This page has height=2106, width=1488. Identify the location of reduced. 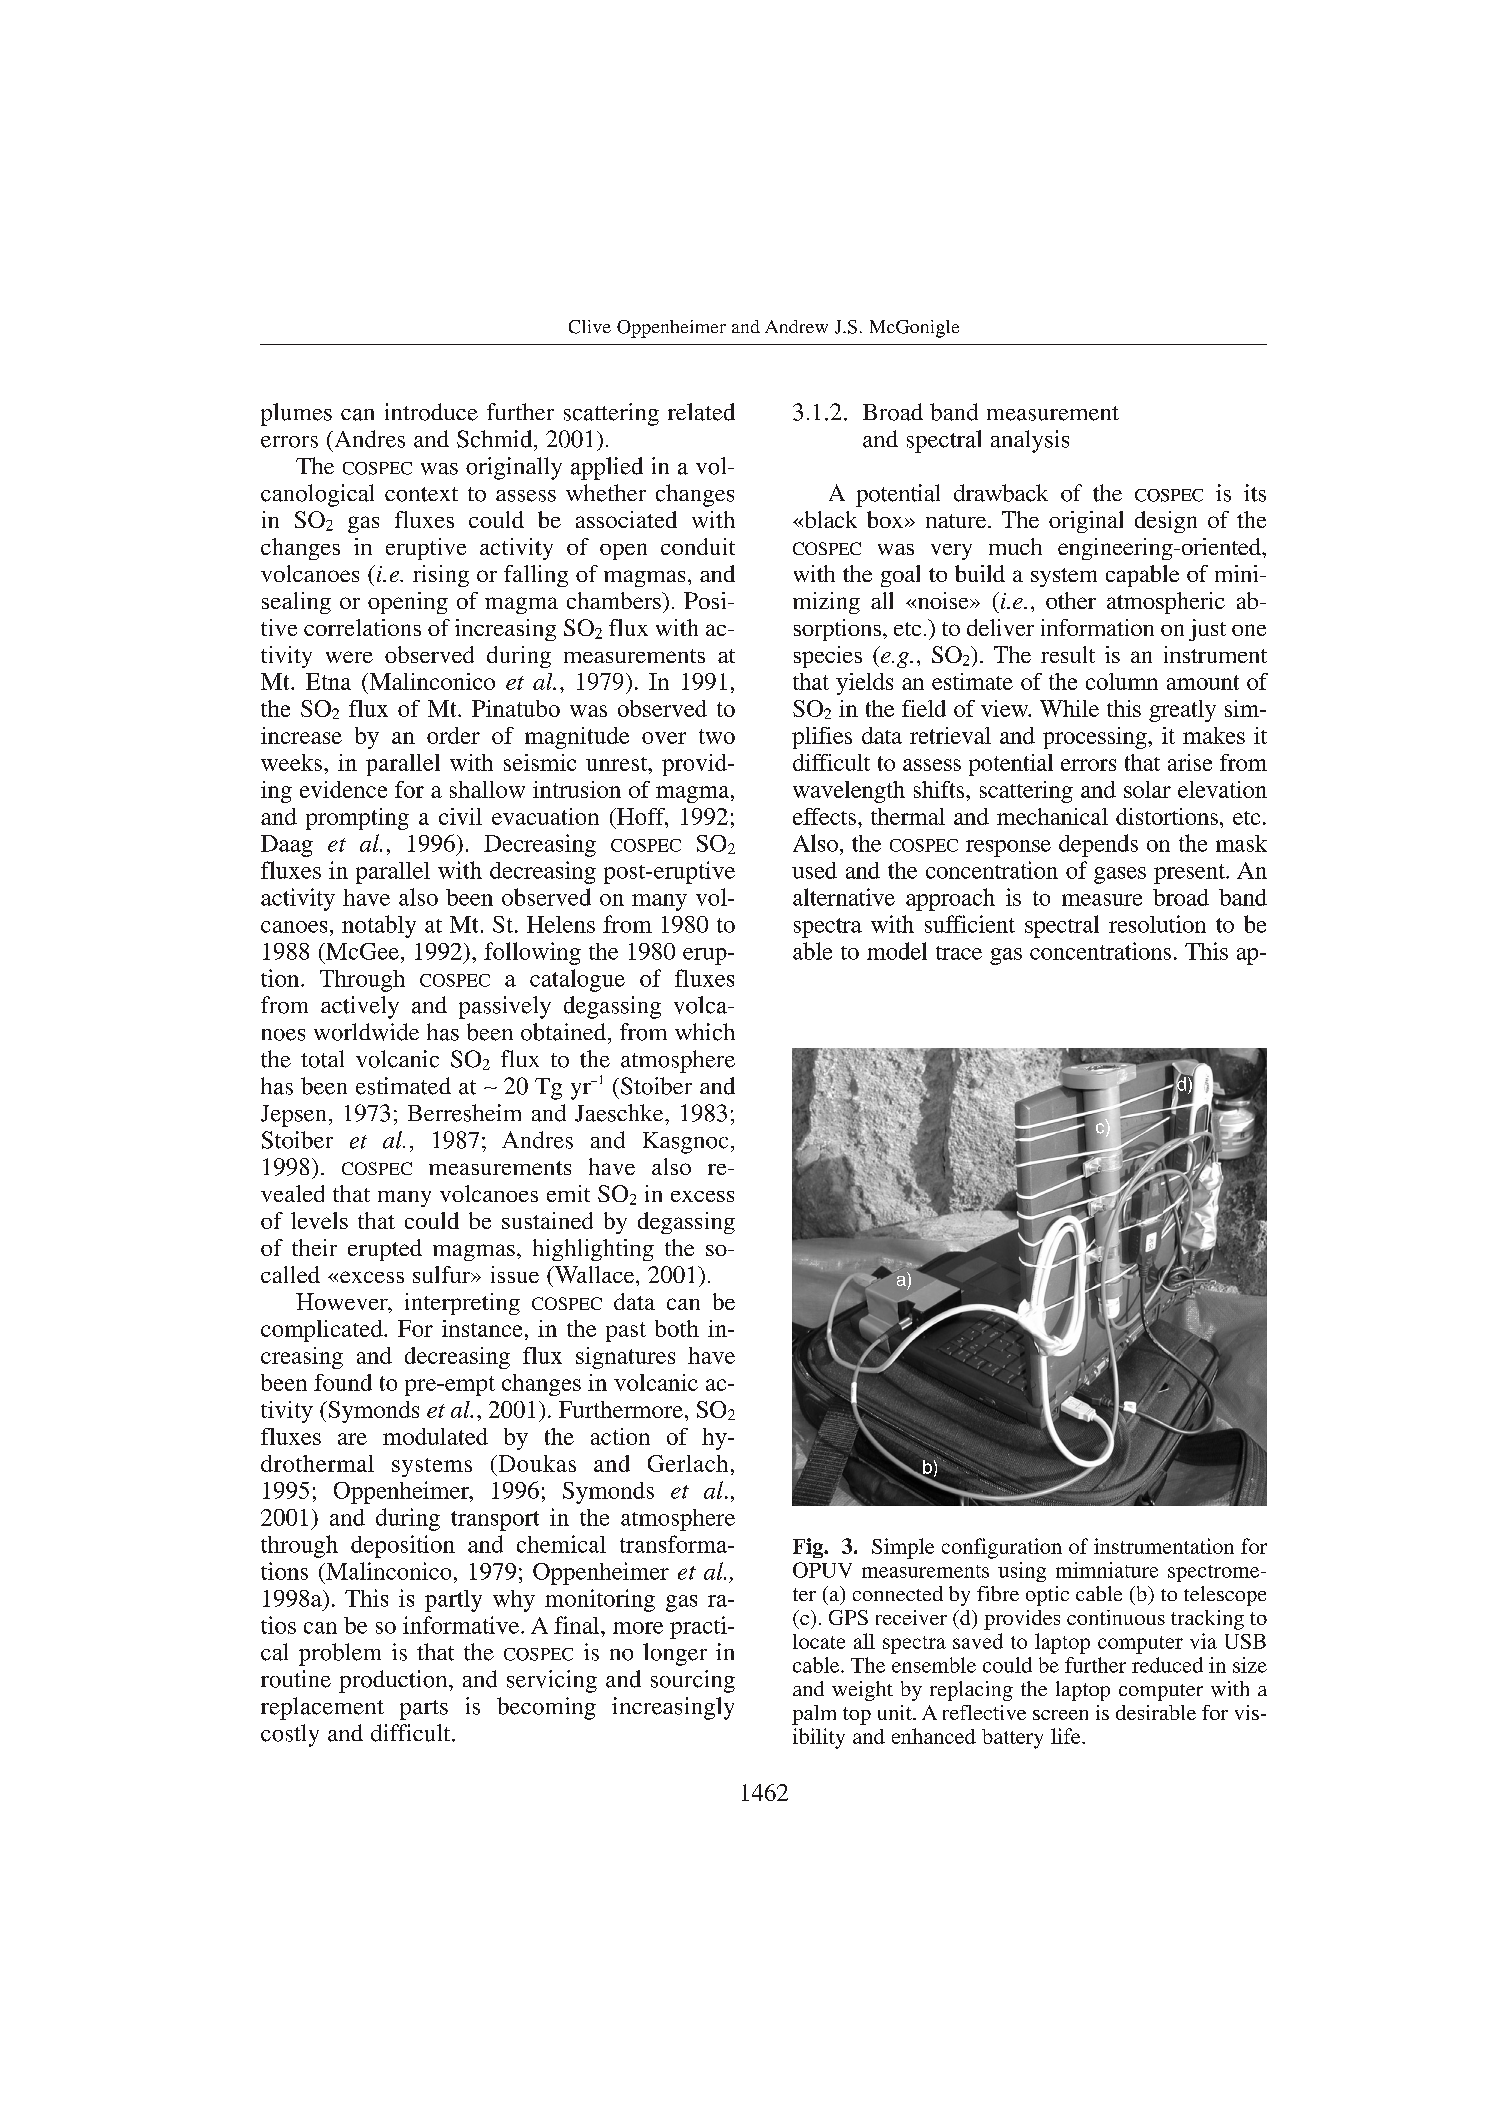
(1167, 1665).
